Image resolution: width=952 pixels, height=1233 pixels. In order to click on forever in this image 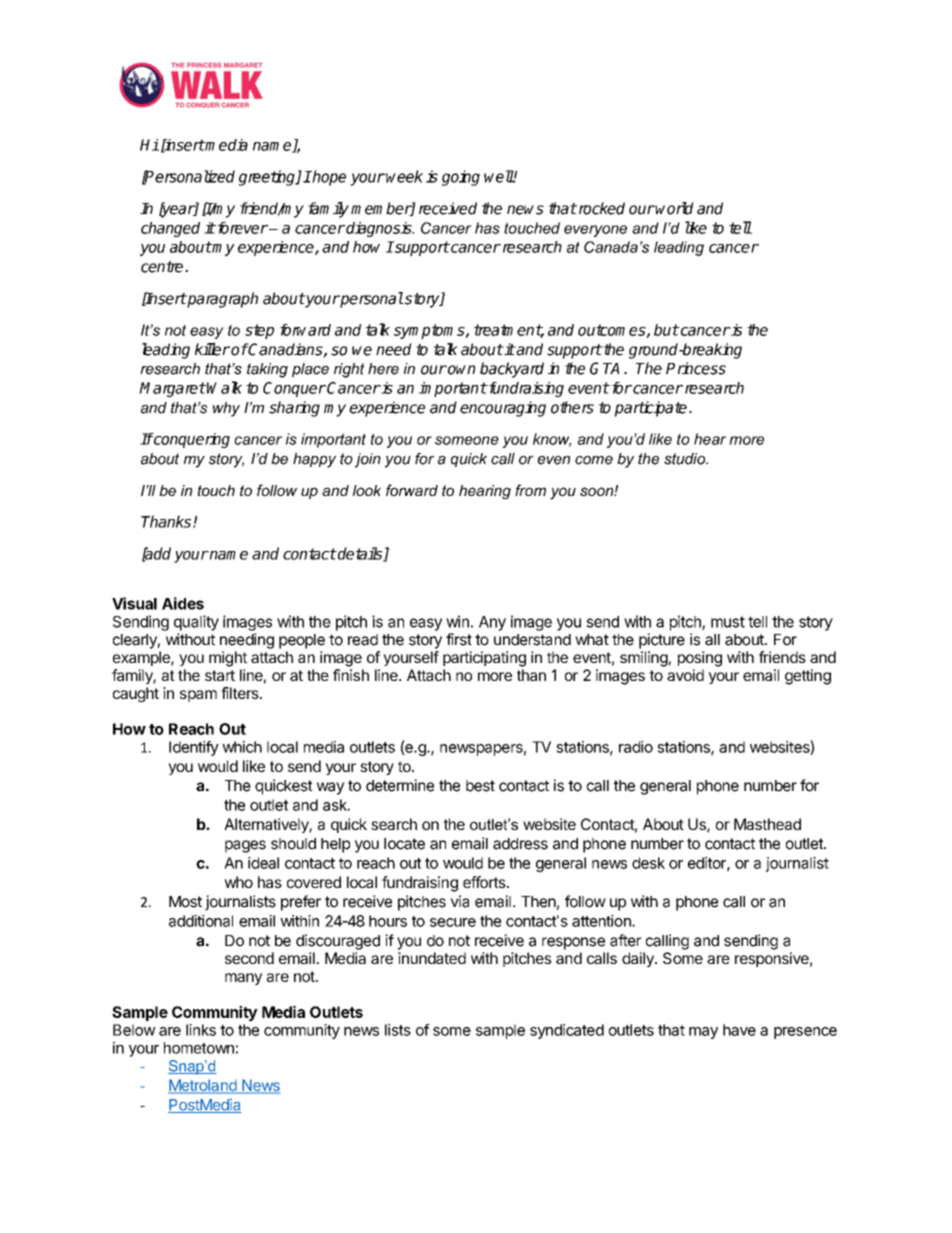, I will do `click(241, 228)`.
